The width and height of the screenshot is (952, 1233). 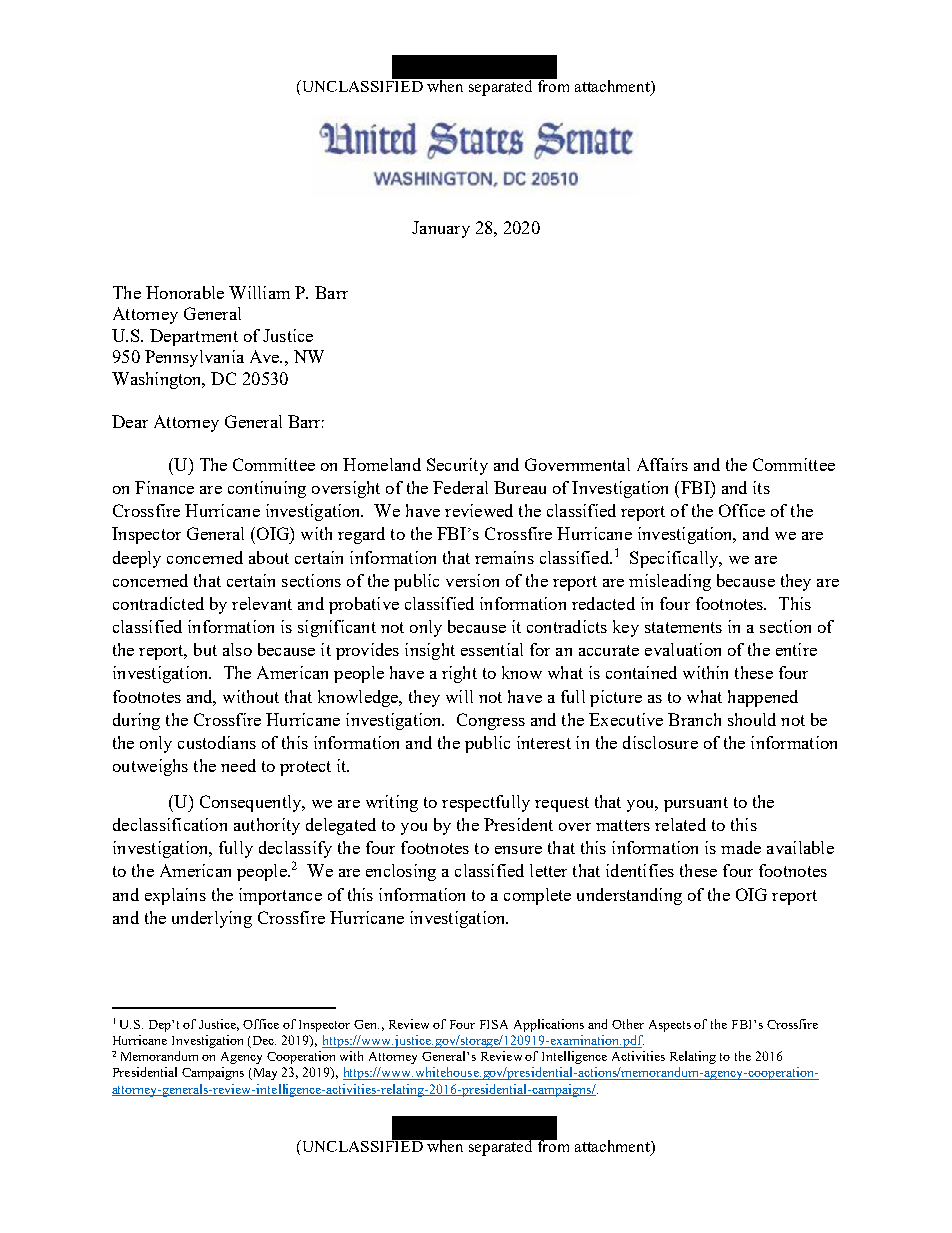 I want to click on Aspects, so click(x=670, y=1026).
